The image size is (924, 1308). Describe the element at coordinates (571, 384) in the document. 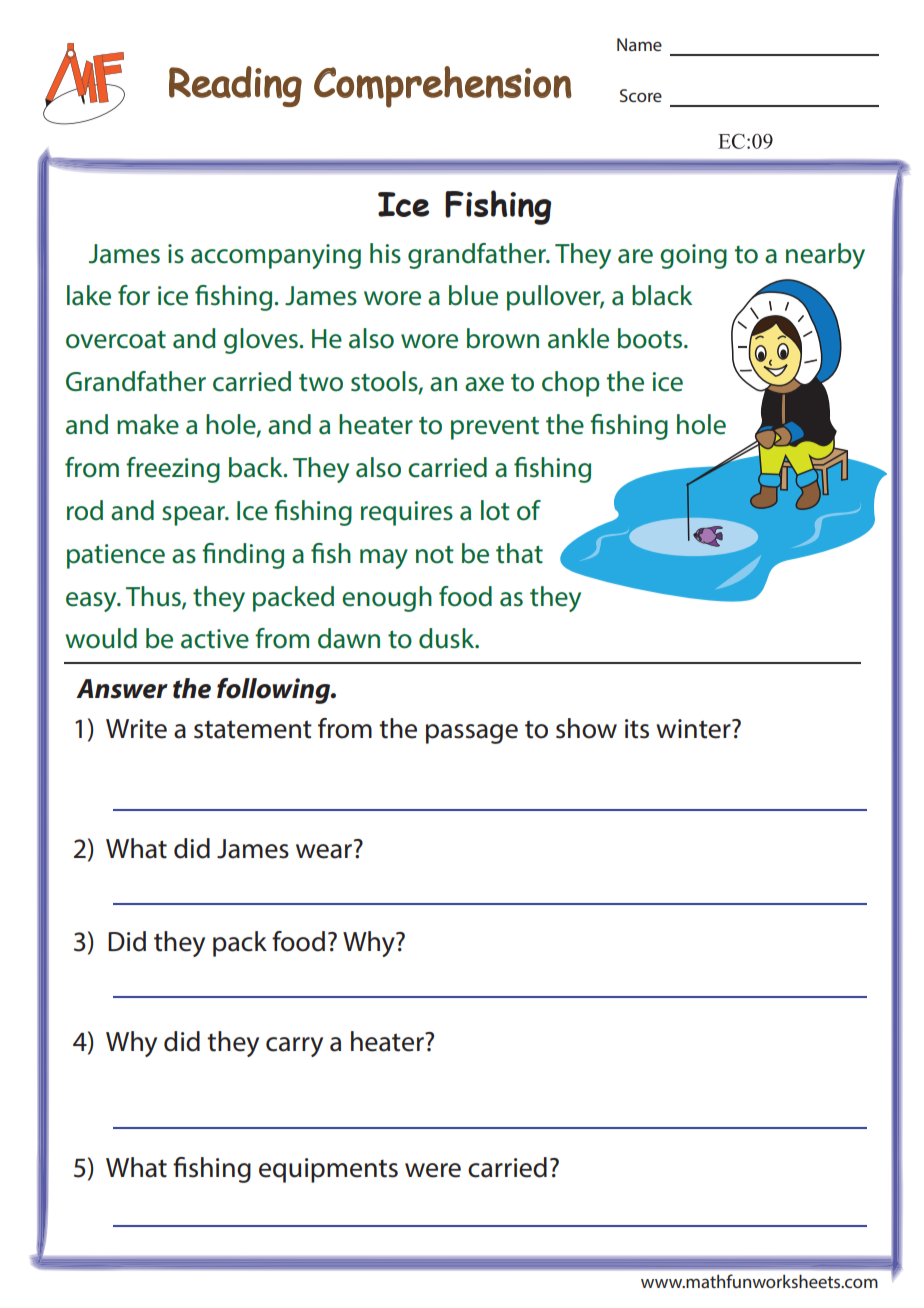

I see `chop` at that location.
